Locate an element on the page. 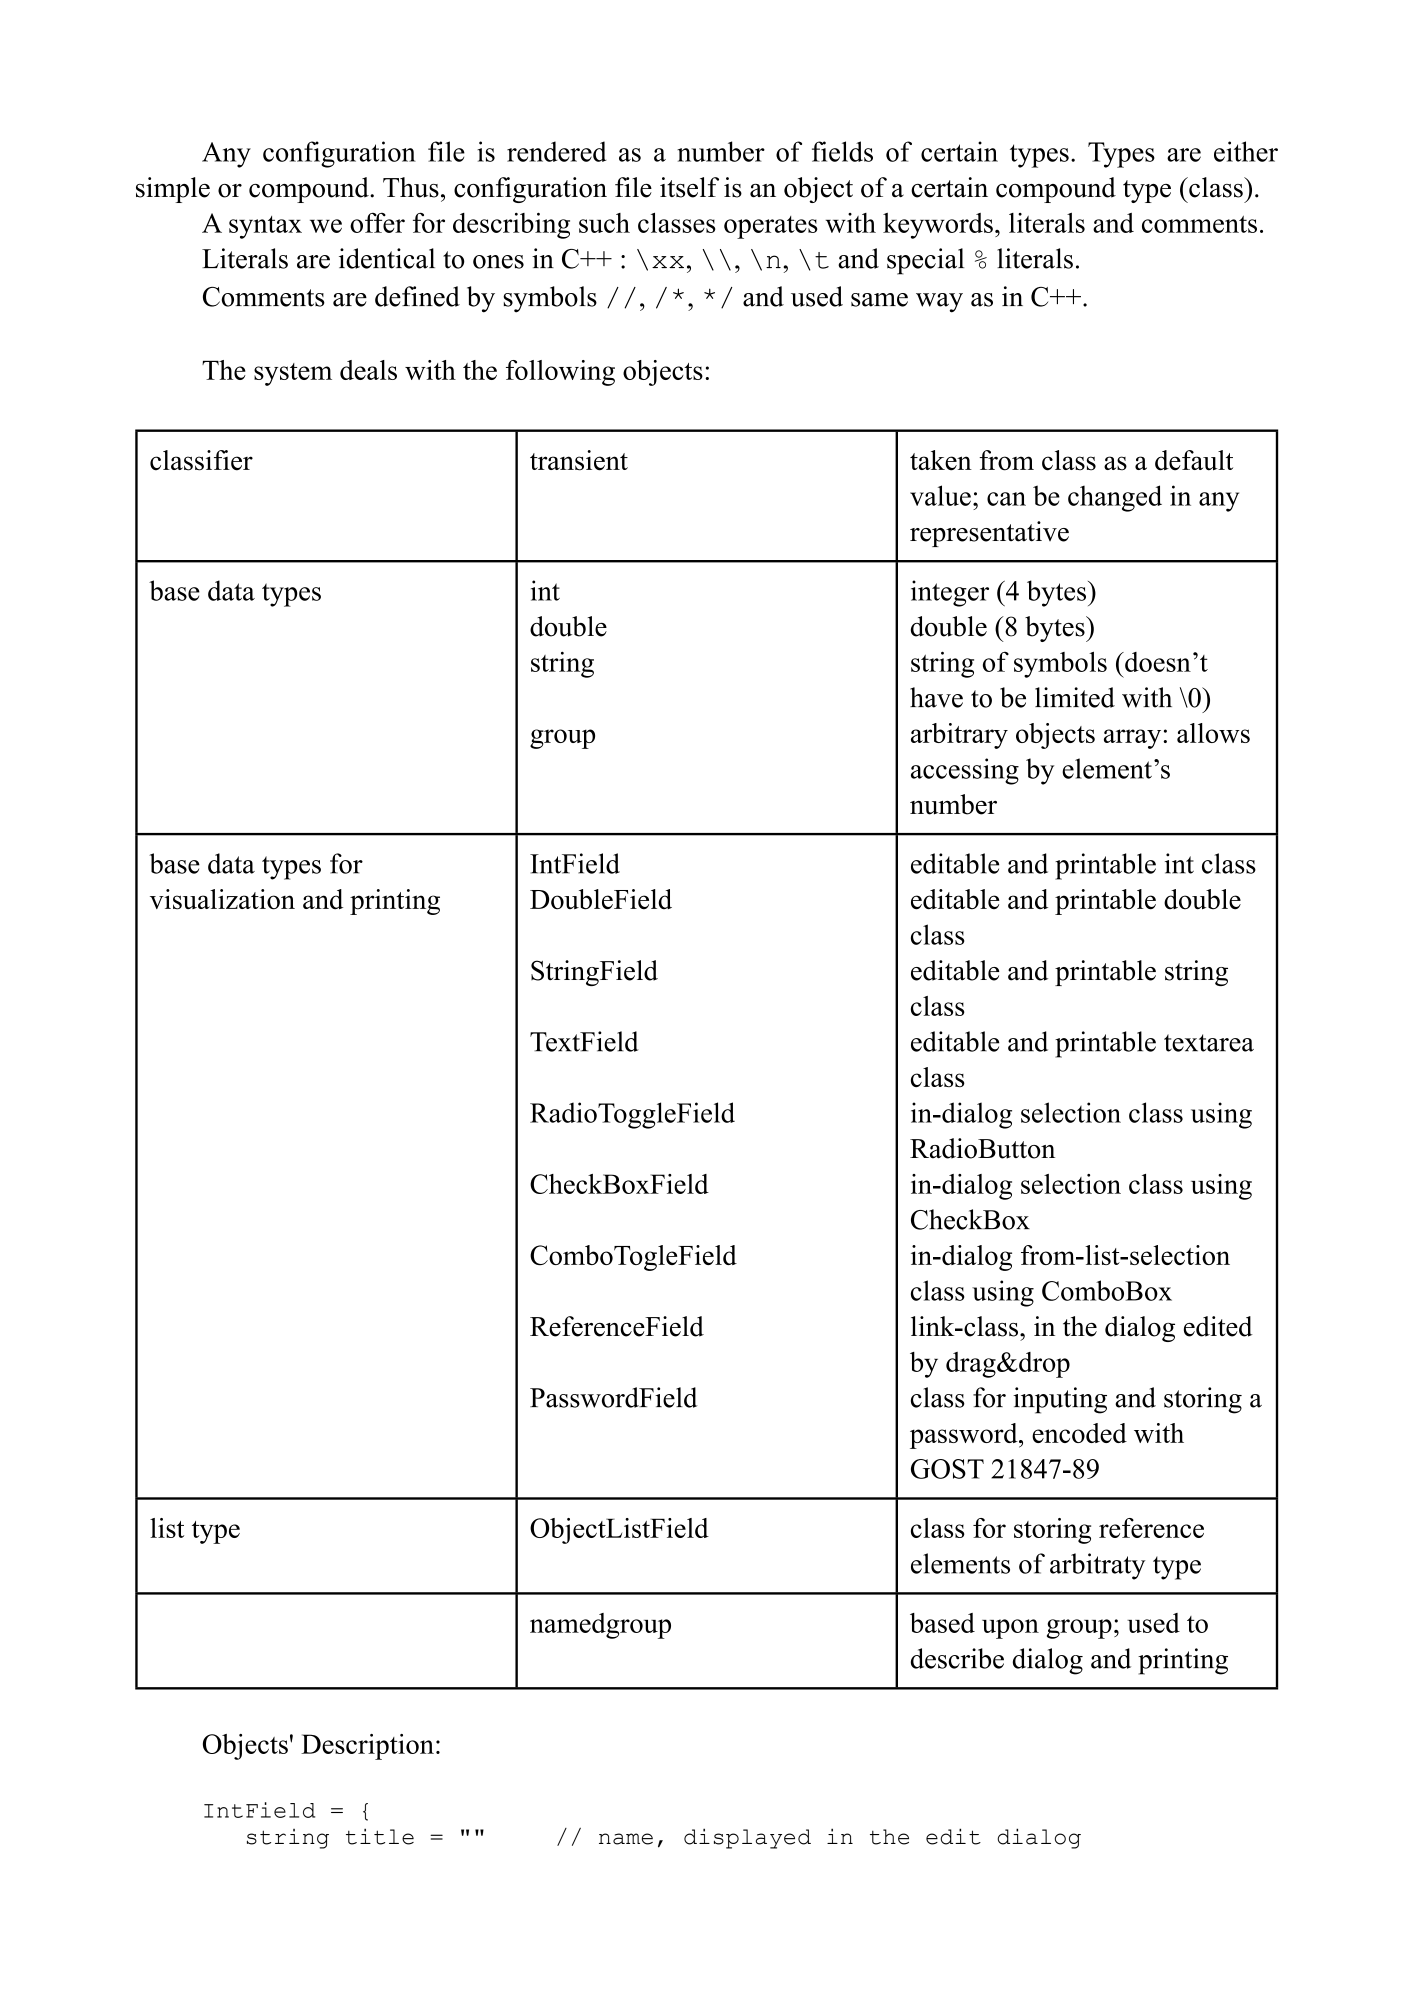  Description is located at coordinates (367, 1747).
